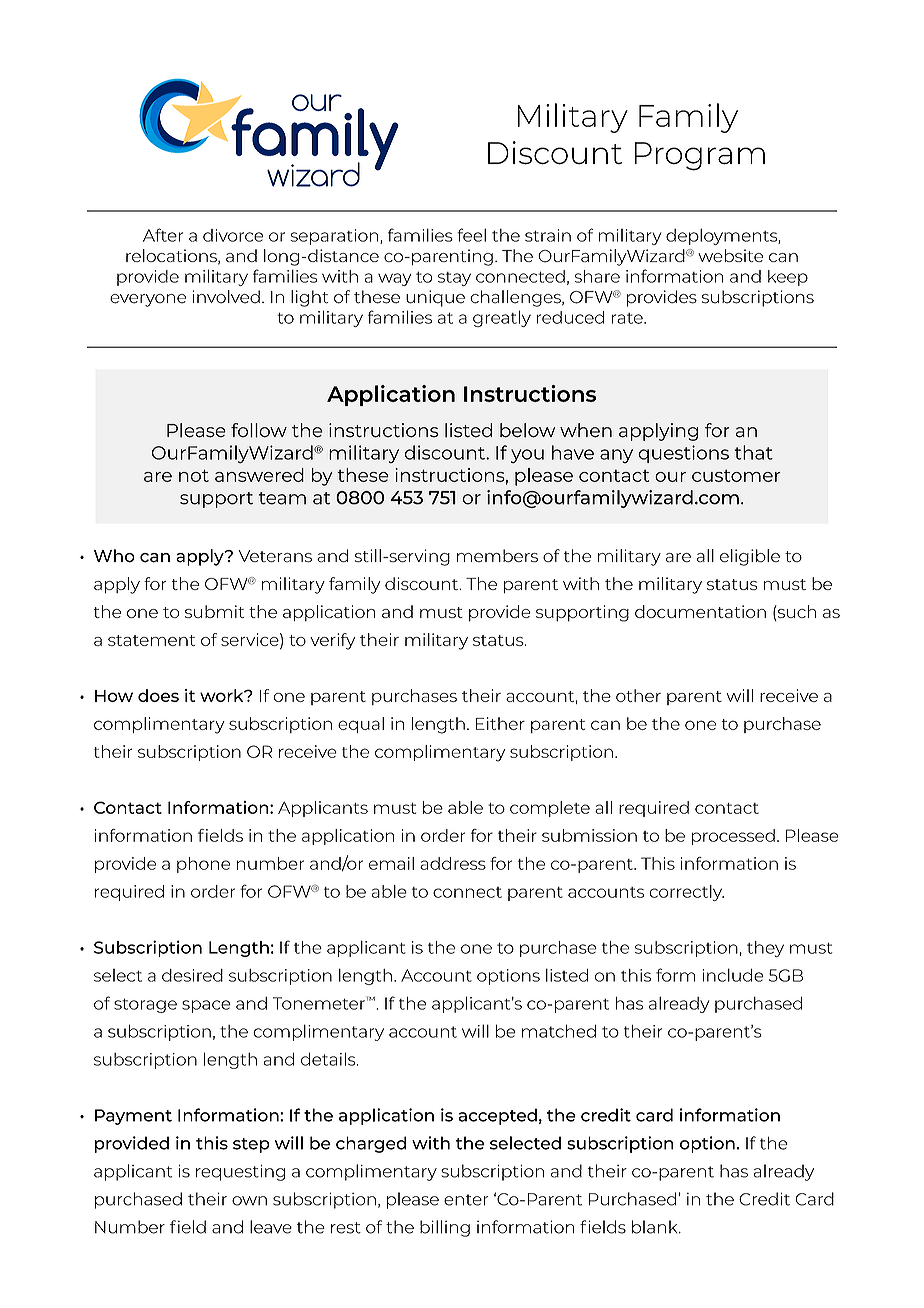 The width and height of the page is (924, 1308). What do you see at coordinates (527, 430) in the page?
I see `below` at bounding box center [527, 430].
